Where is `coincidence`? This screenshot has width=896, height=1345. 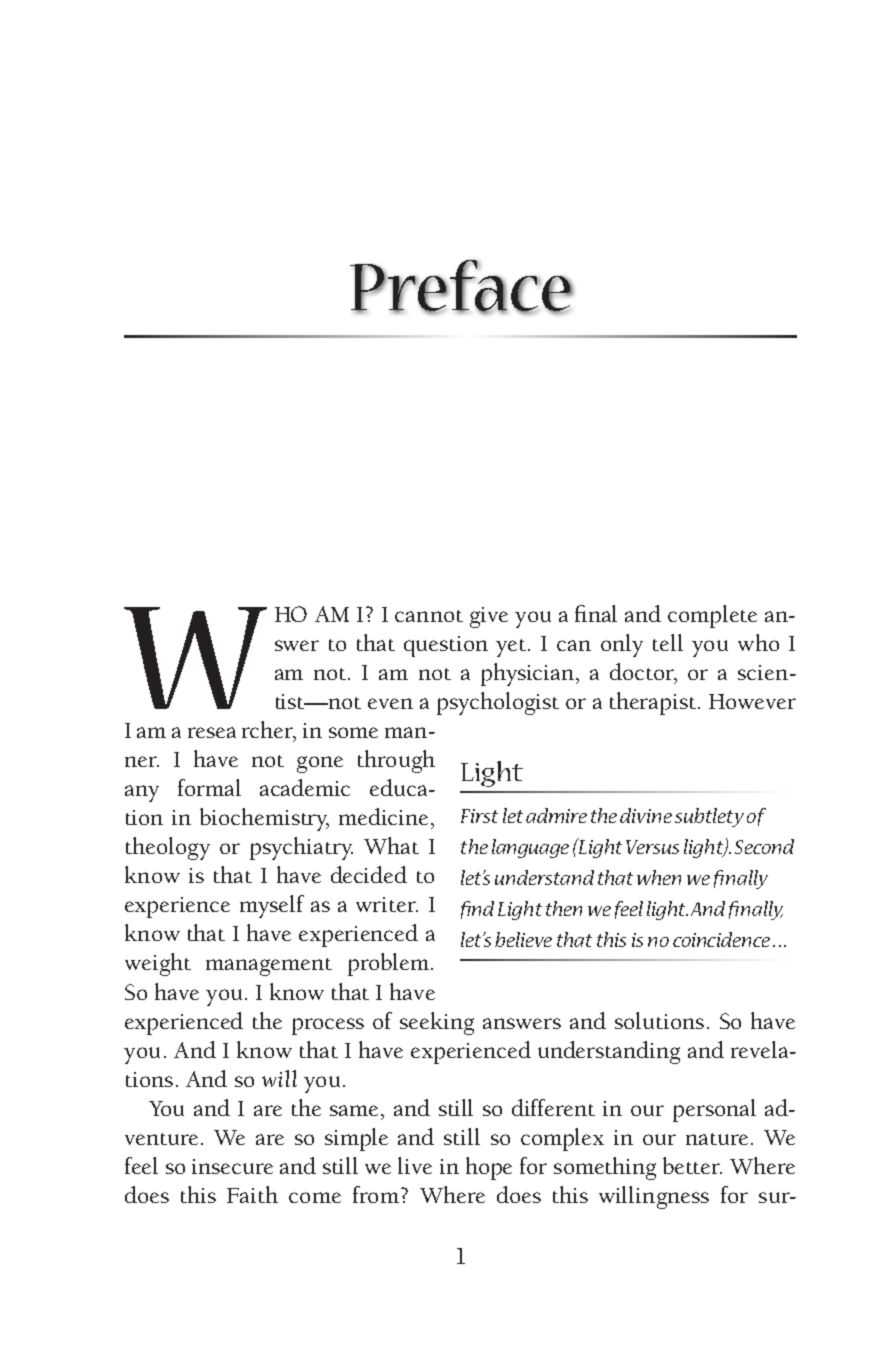 coincidence is located at coordinates (721, 939).
